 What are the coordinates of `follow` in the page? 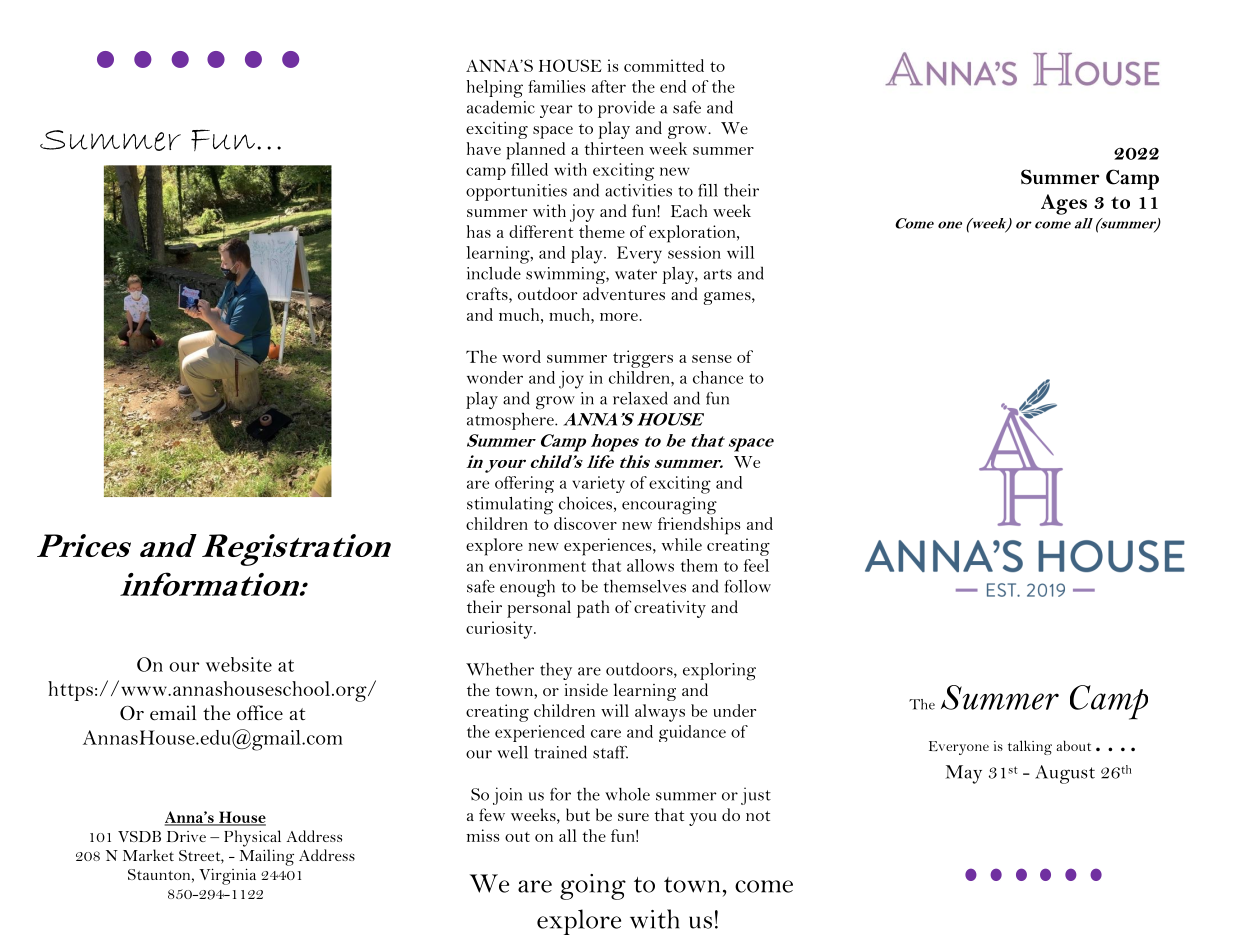 It's located at (748, 586).
